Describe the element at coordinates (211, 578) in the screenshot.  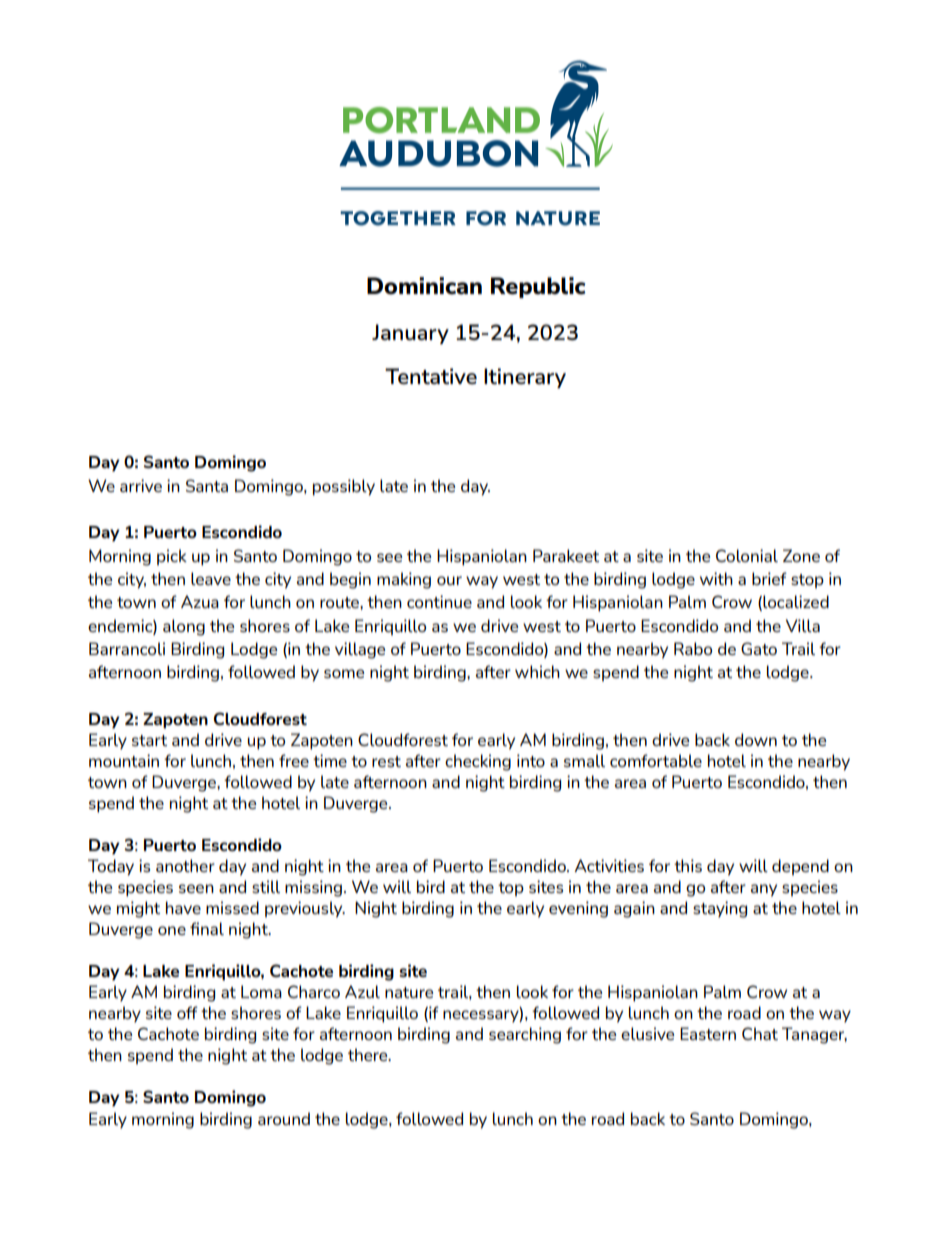
I see `leave` at that location.
